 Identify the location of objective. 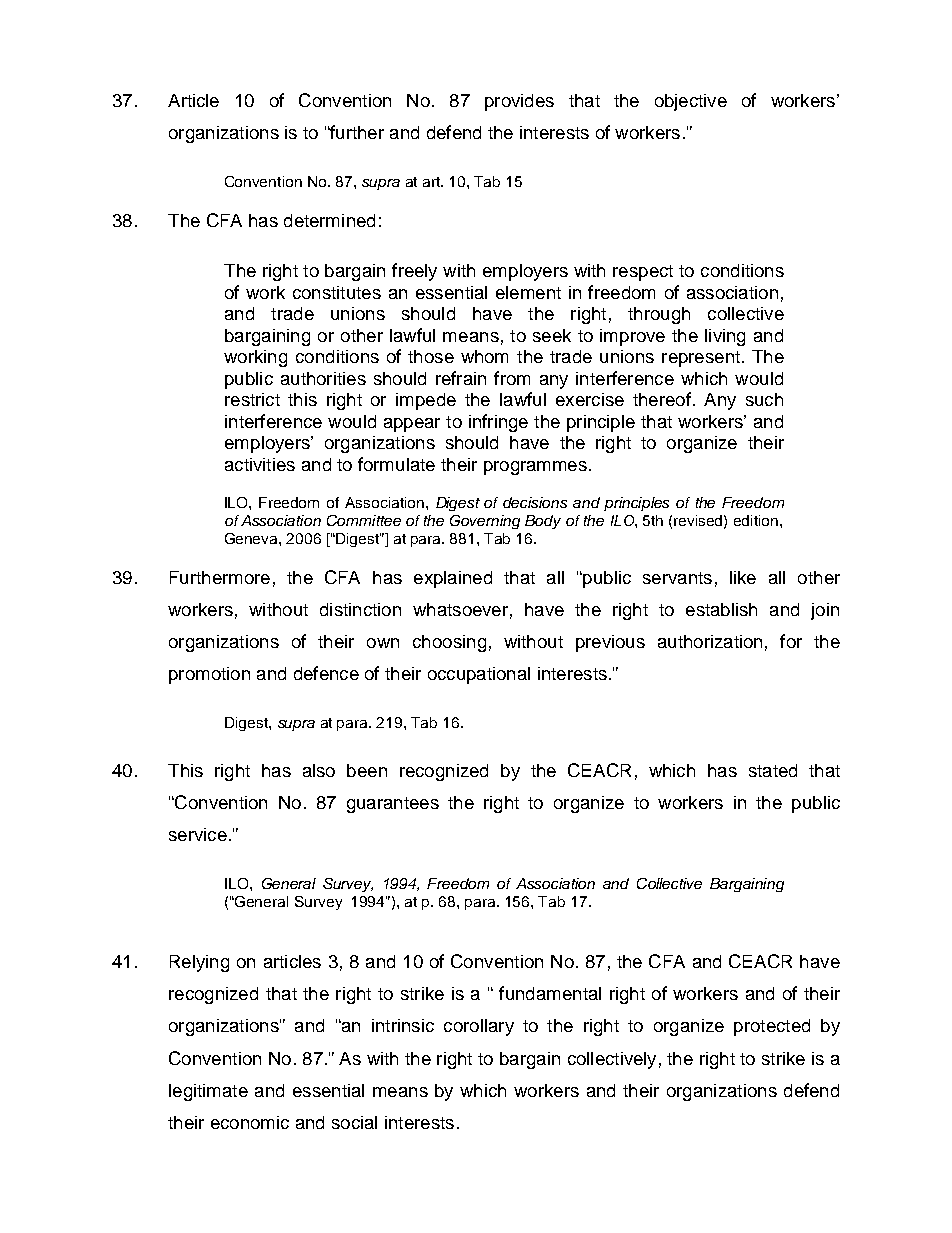
(691, 102).
